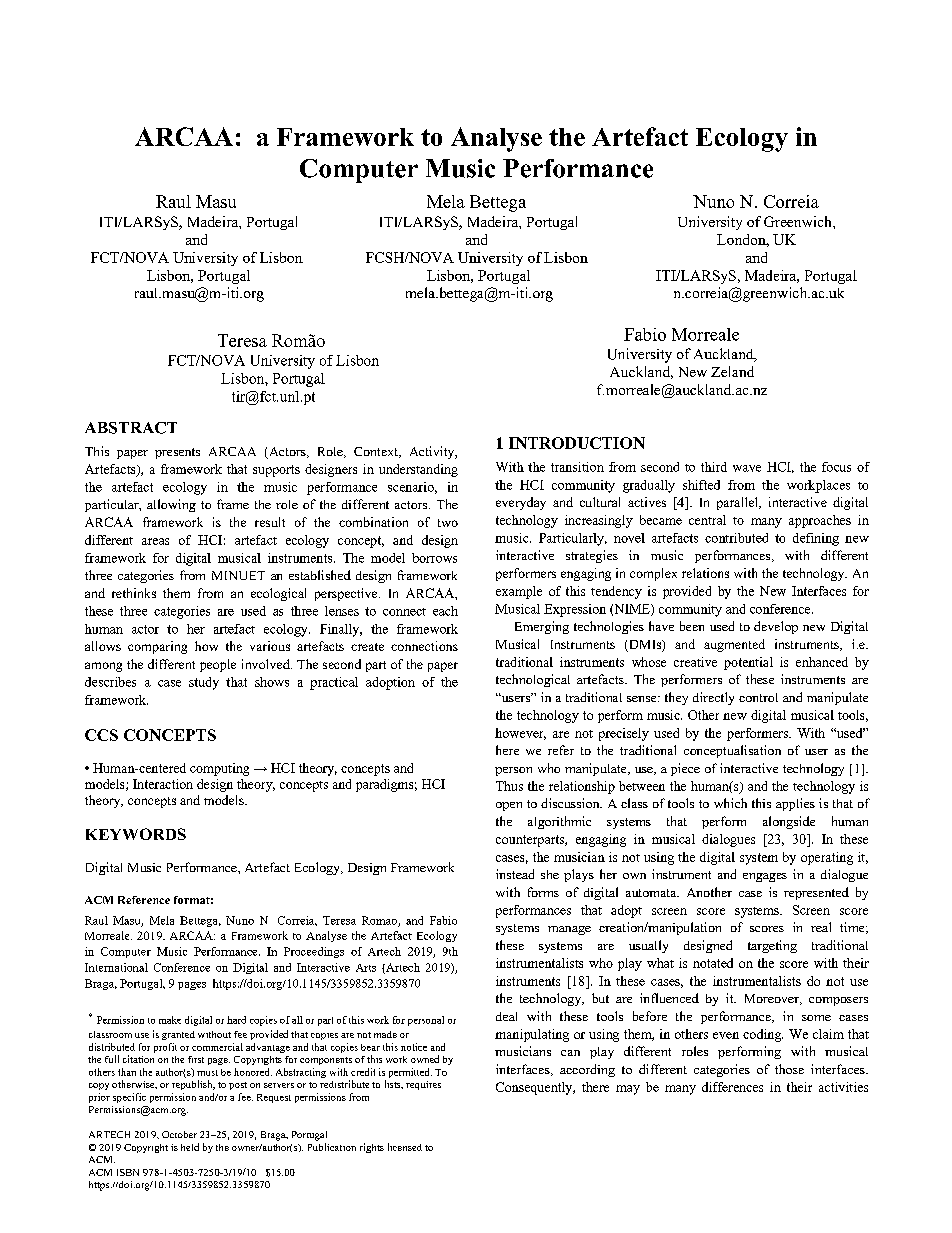  What do you see at coordinates (190, 1147) in the screenshot?
I see `held` at bounding box center [190, 1147].
